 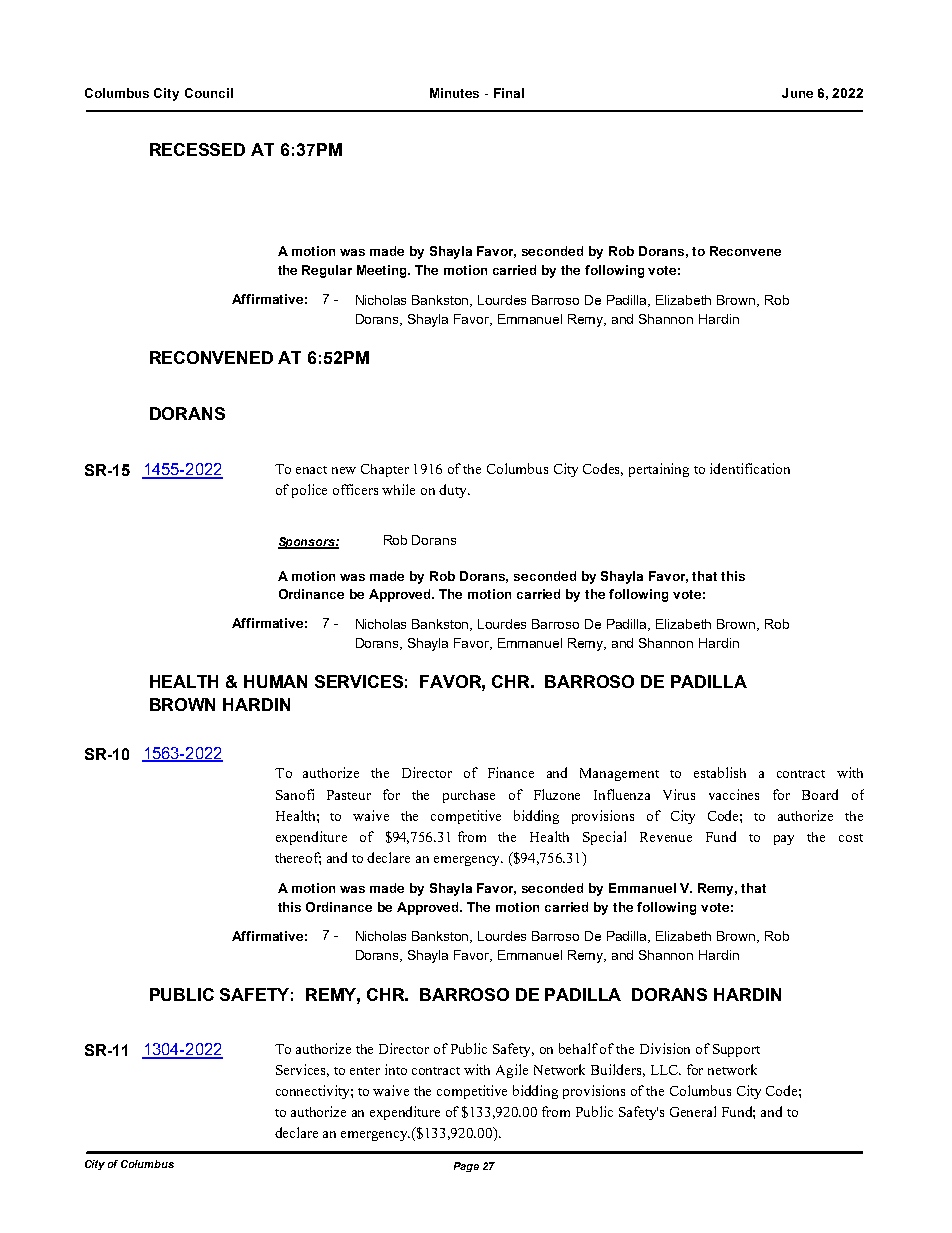 I want to click on Council, so click(x=209, y=93).
